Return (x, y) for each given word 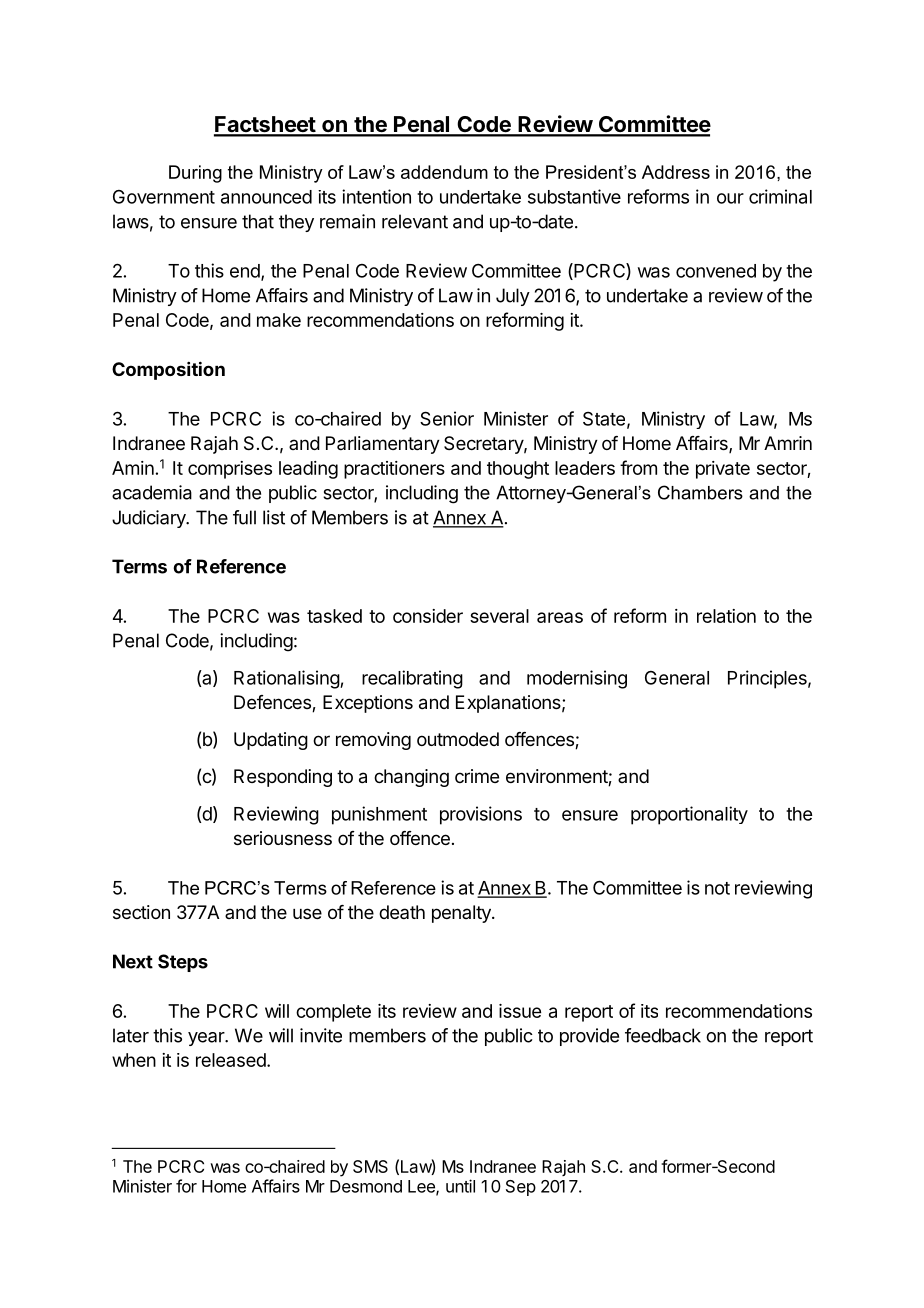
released (231, 1060)
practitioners (394, 470)
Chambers (700, 492)
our (730, 198)
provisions (481, 815)
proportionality (689, 815)
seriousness (283, 838)
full (244, 517)
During (195, 174)
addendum (444, 172)
